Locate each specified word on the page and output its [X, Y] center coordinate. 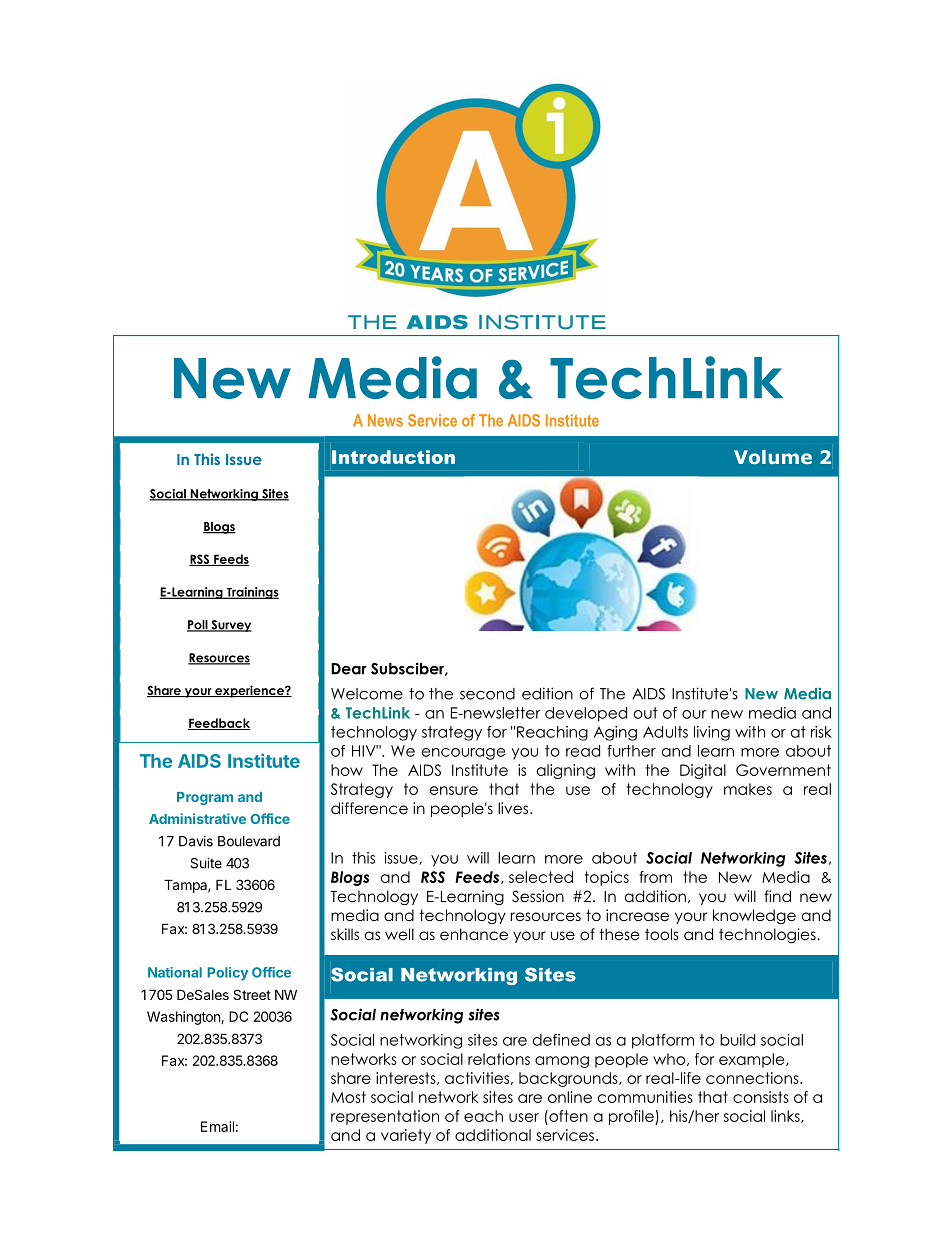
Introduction [393, 457]
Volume [773, 457]
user [524, 1117]
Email [217, 1126]
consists [761, 1097]
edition [547, 693]
